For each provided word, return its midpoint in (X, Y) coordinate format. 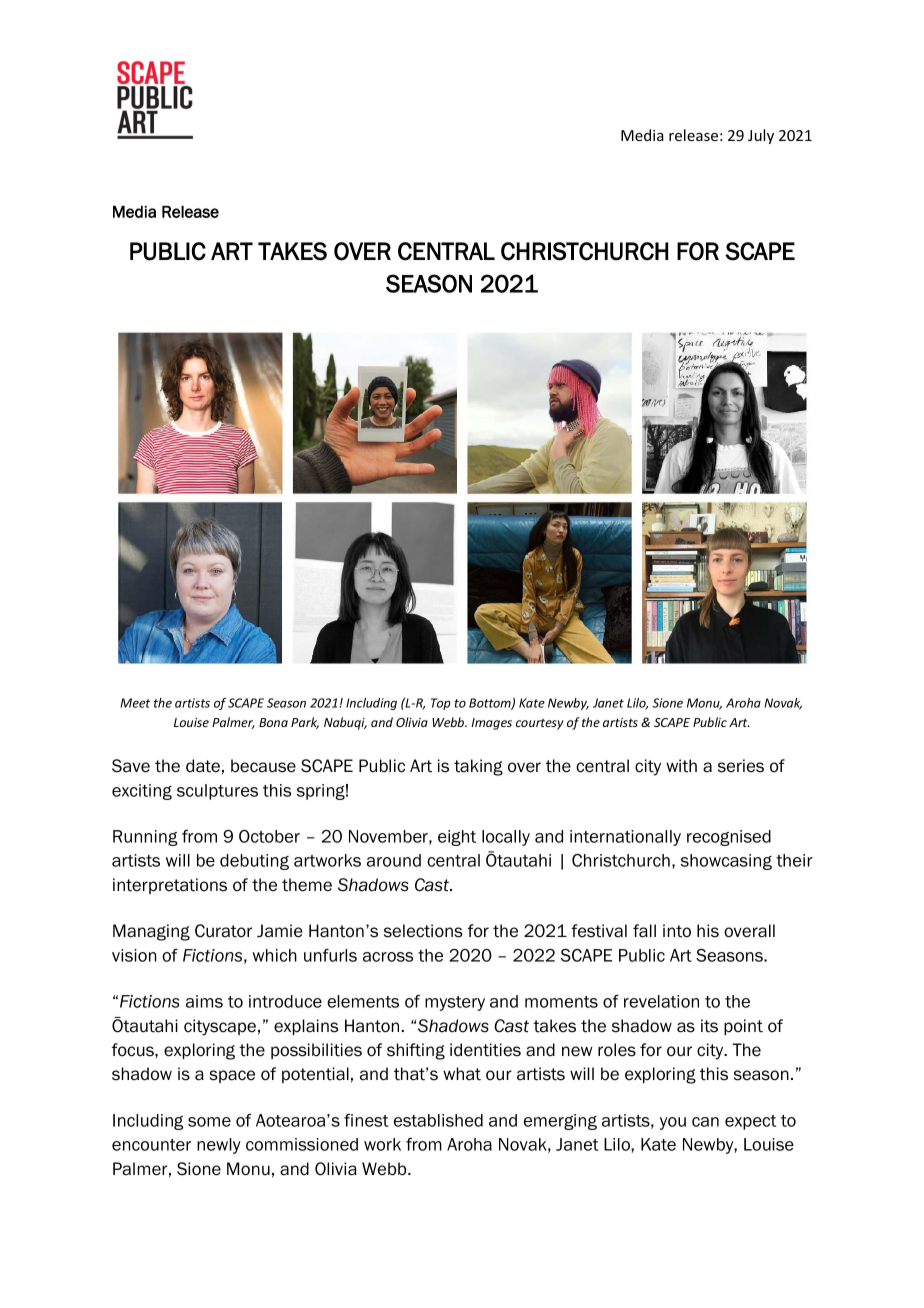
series (741, 766)
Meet (135, 703)
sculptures (217, 792)
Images (491, 724)
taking (478, 767)
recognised (729, 838)
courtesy (540, 724)
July (761, 136)
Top (441, 704)
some (209, 1122)
